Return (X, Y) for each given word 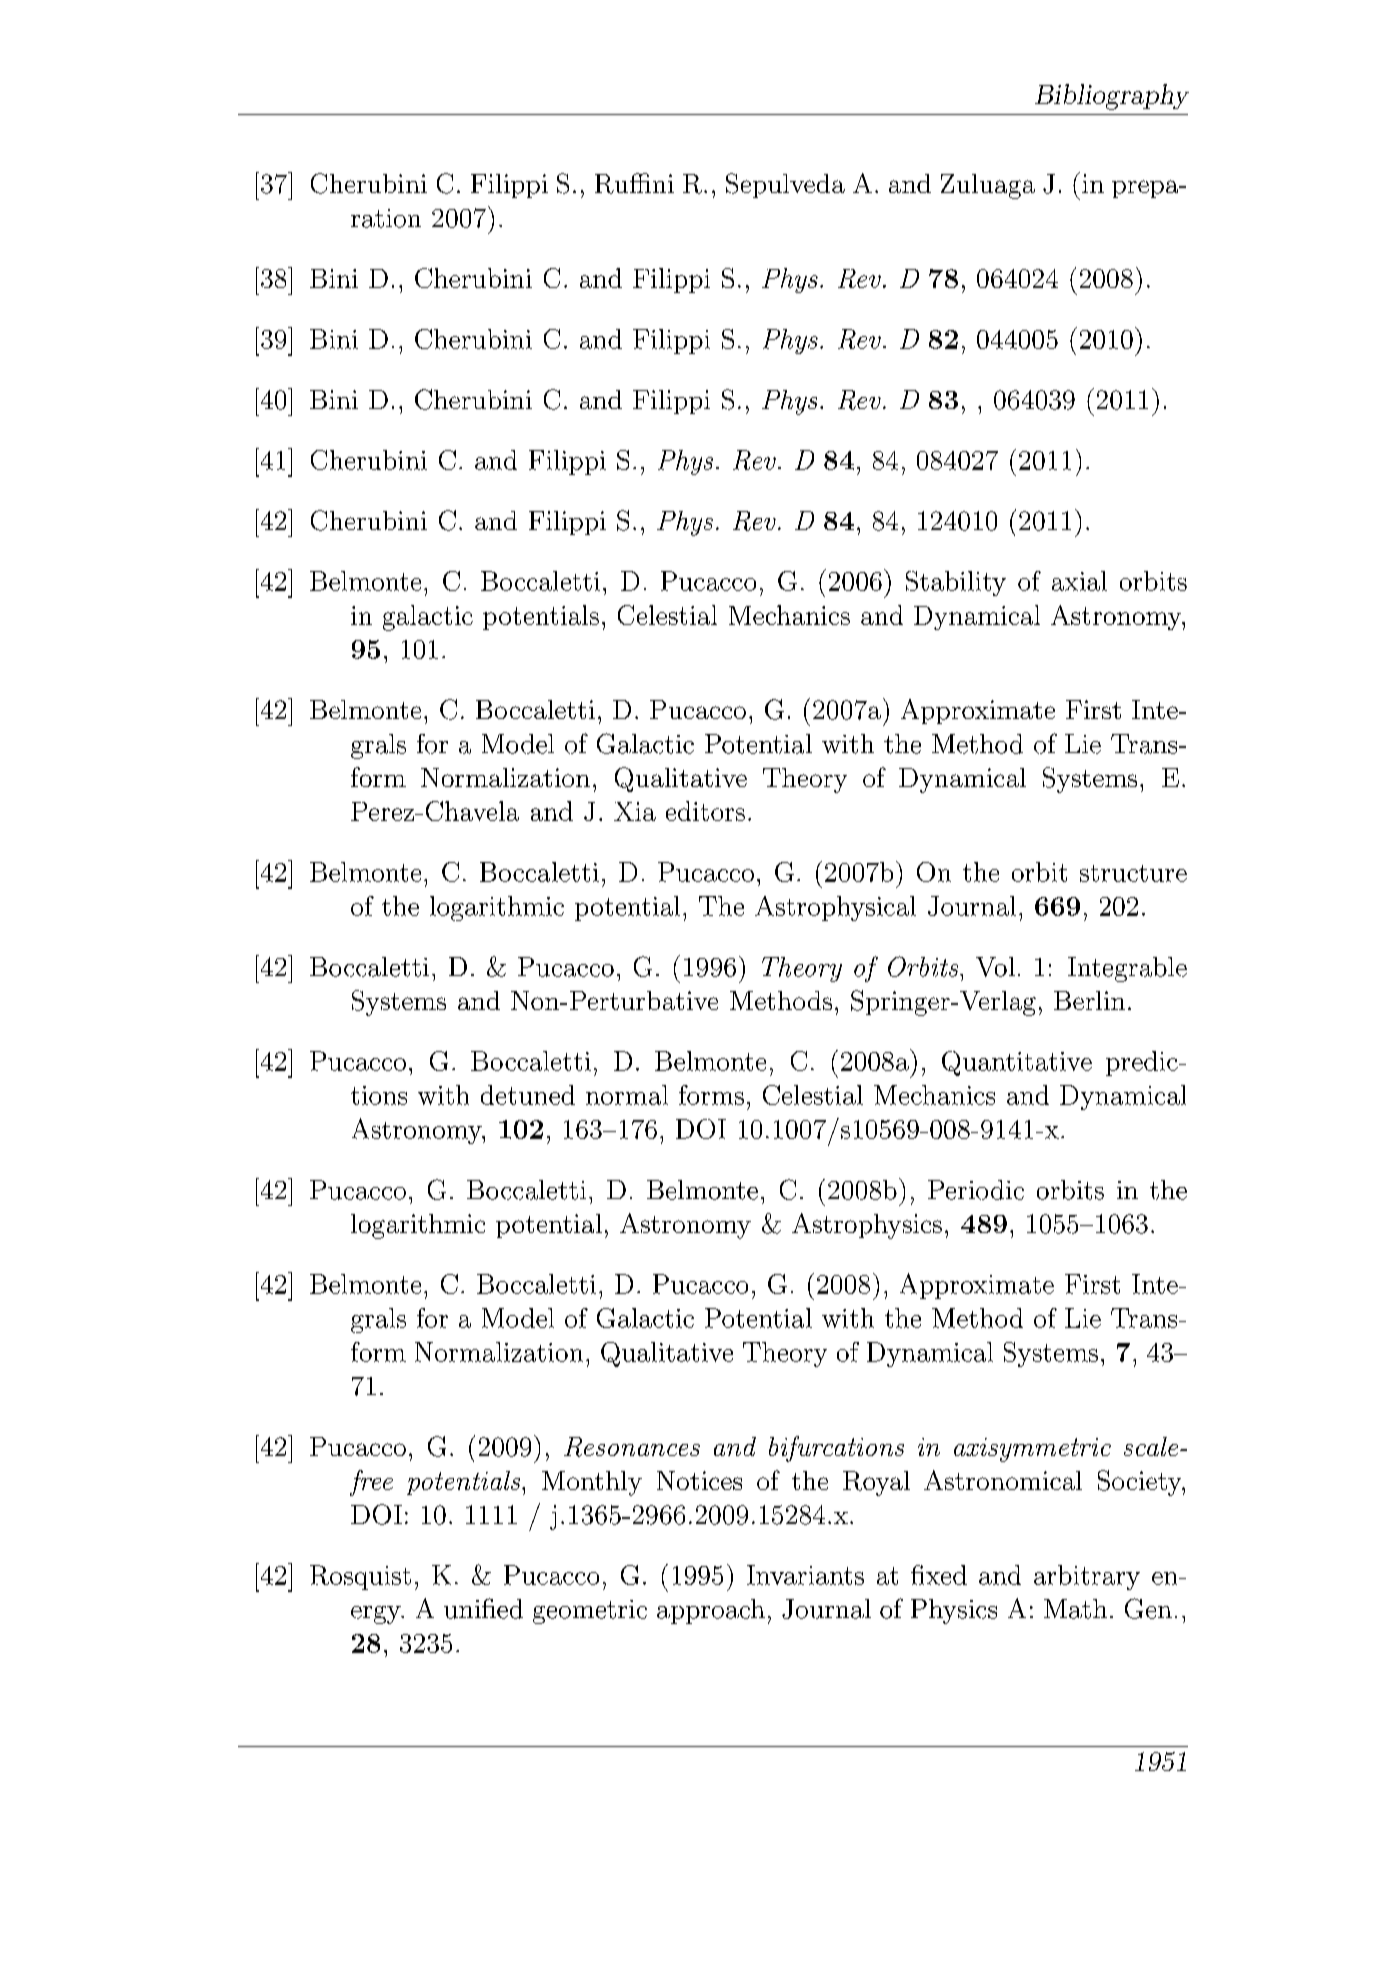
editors (705, 811)
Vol (995, 967)
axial (1079, 581)
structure (1133, 873)
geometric (590, 1612)
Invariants (805, 1575)
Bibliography (1112, 97)
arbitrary (1087, 1577)
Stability (956, 583)
